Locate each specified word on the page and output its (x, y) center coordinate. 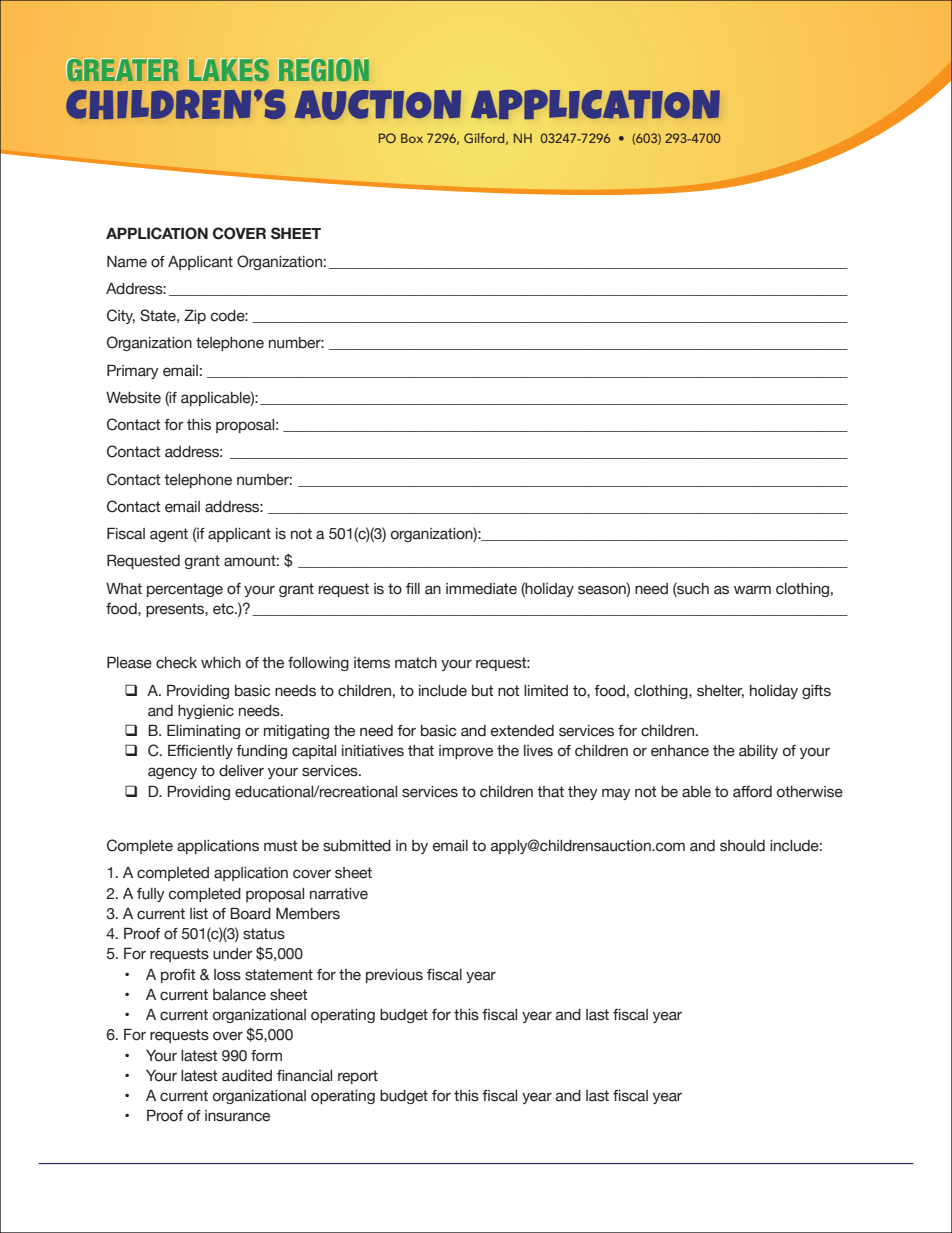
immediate (481, 589)
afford (752, 792)
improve (466, 752)
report (358, 1077)
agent (169, 535)
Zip (195, 316)
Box (412, 138)
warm (752, 590)
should (742, 846)
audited (247, 1076)
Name (127, 262)
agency (172, 773)
